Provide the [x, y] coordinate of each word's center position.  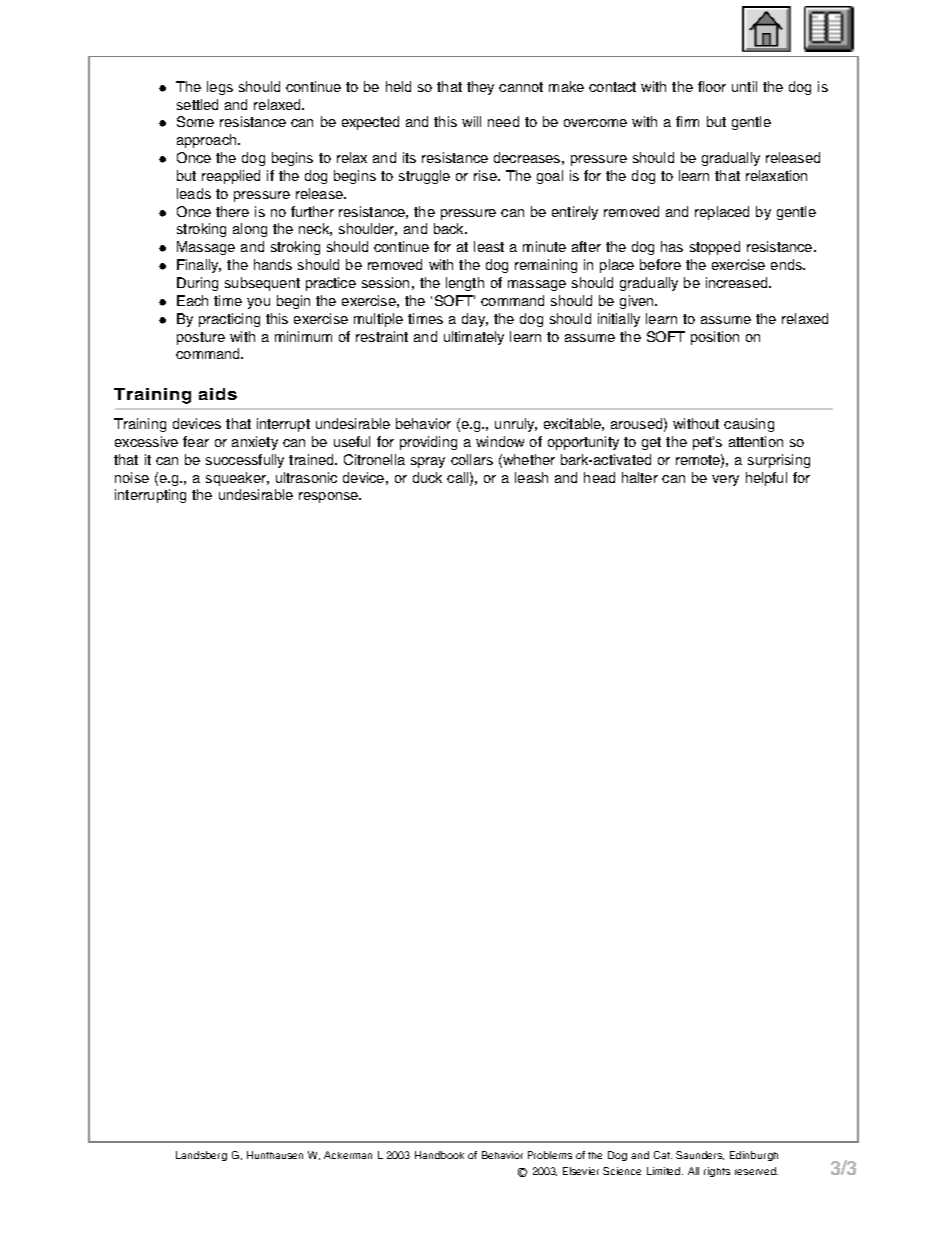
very [725, 480]
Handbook [439, 1155]
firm [687, 121]
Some [195, 121]
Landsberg [201, 1156]
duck [427, 477]
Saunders [700, 1155]
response [330, 497]
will [471, 121]
